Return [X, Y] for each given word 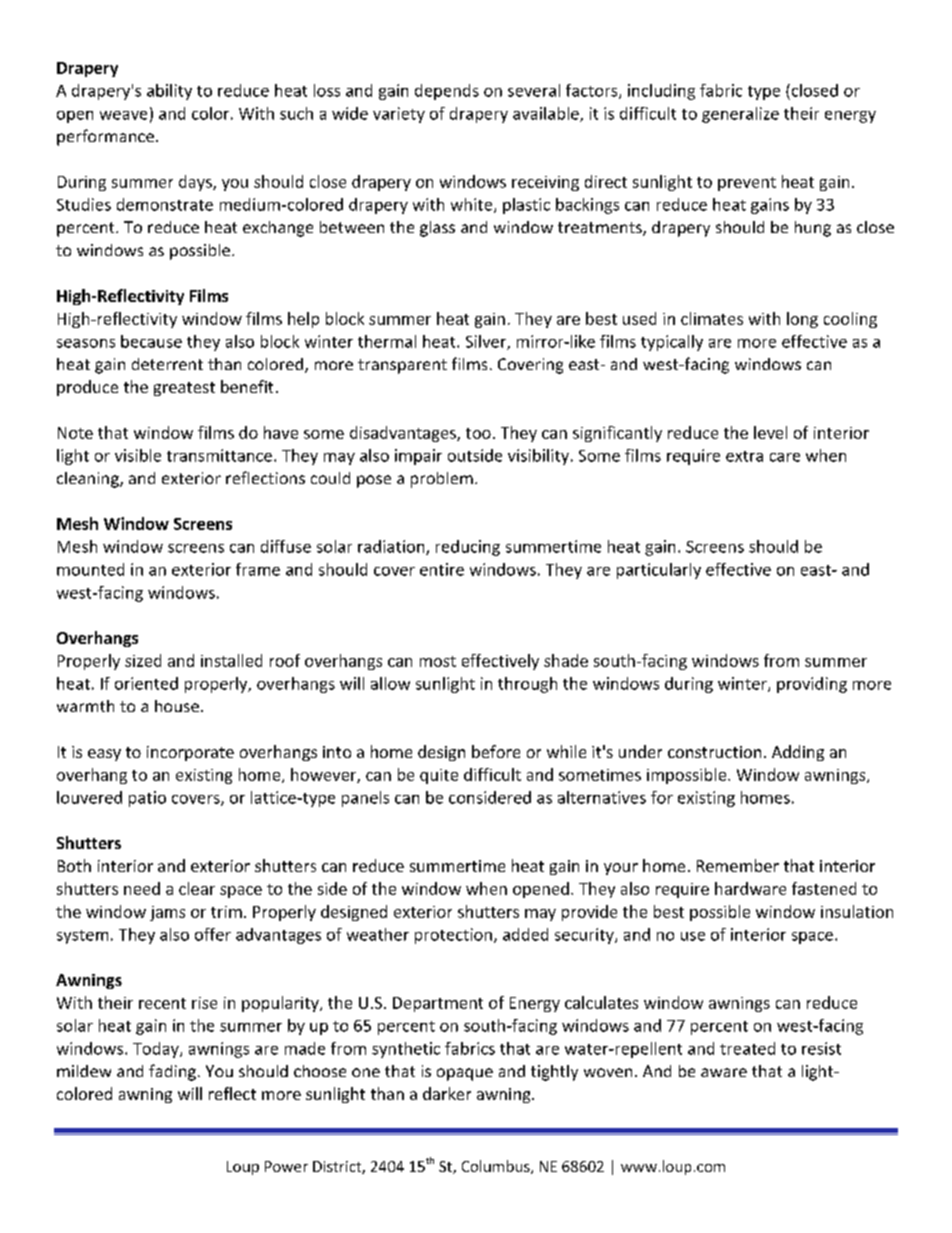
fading [172, 1072]
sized [143, 660]
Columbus [497, 1167]
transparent [402, 366]
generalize [740, 115]
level [770, 432]
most [438, 661]
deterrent [167, 364]
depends [447, 92]
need [142, 888]
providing [812, 685]
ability [169, 92]
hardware [750, 888]
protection [453, 936]
